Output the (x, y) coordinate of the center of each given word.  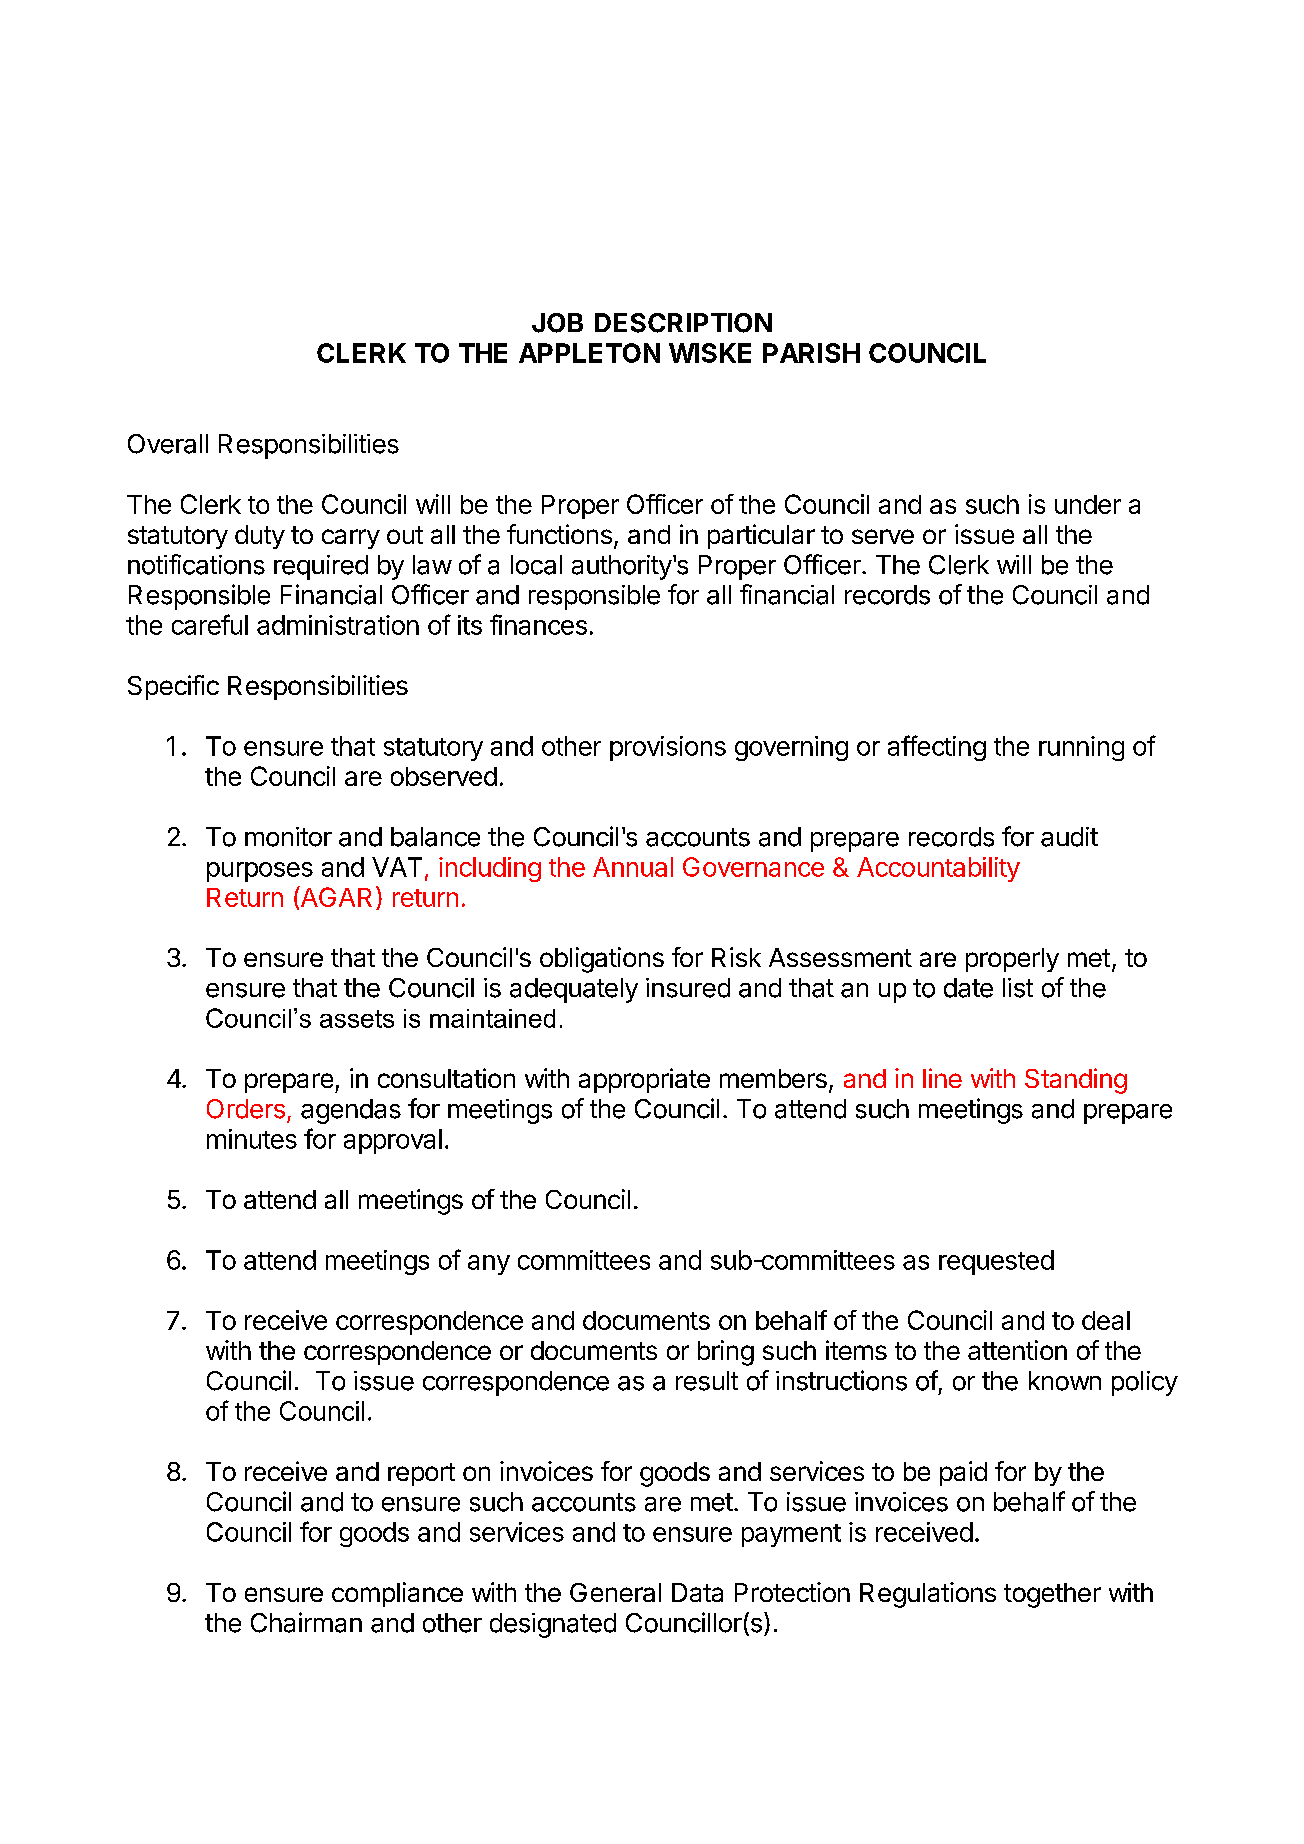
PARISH (811, 353)
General (615, 1592)
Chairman (306, 1622)
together (1052, 1595)
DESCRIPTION (683, 323)
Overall (168, 444)
